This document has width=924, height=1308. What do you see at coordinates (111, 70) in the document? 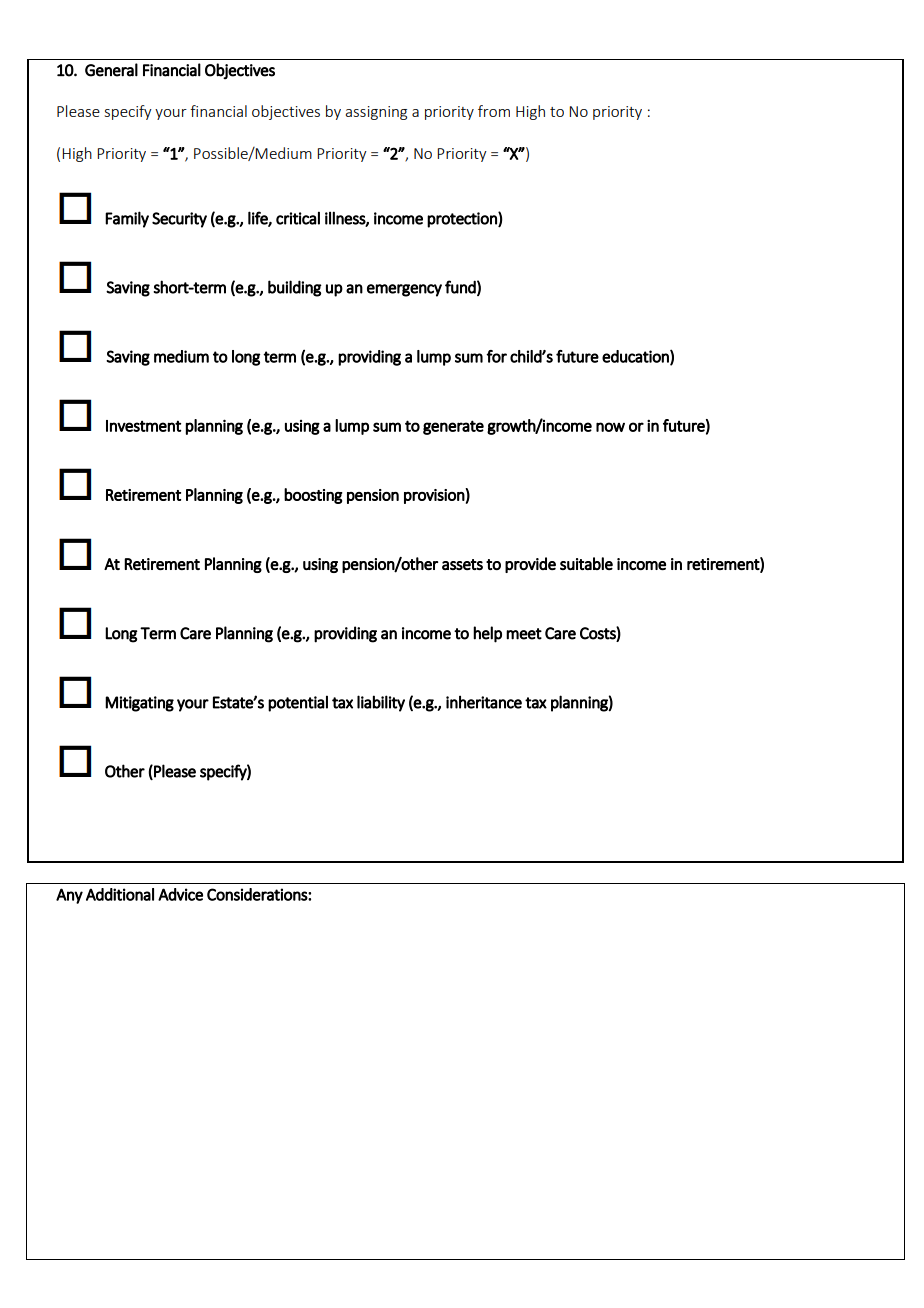
I see `General` at bounding box center [111, 70].
